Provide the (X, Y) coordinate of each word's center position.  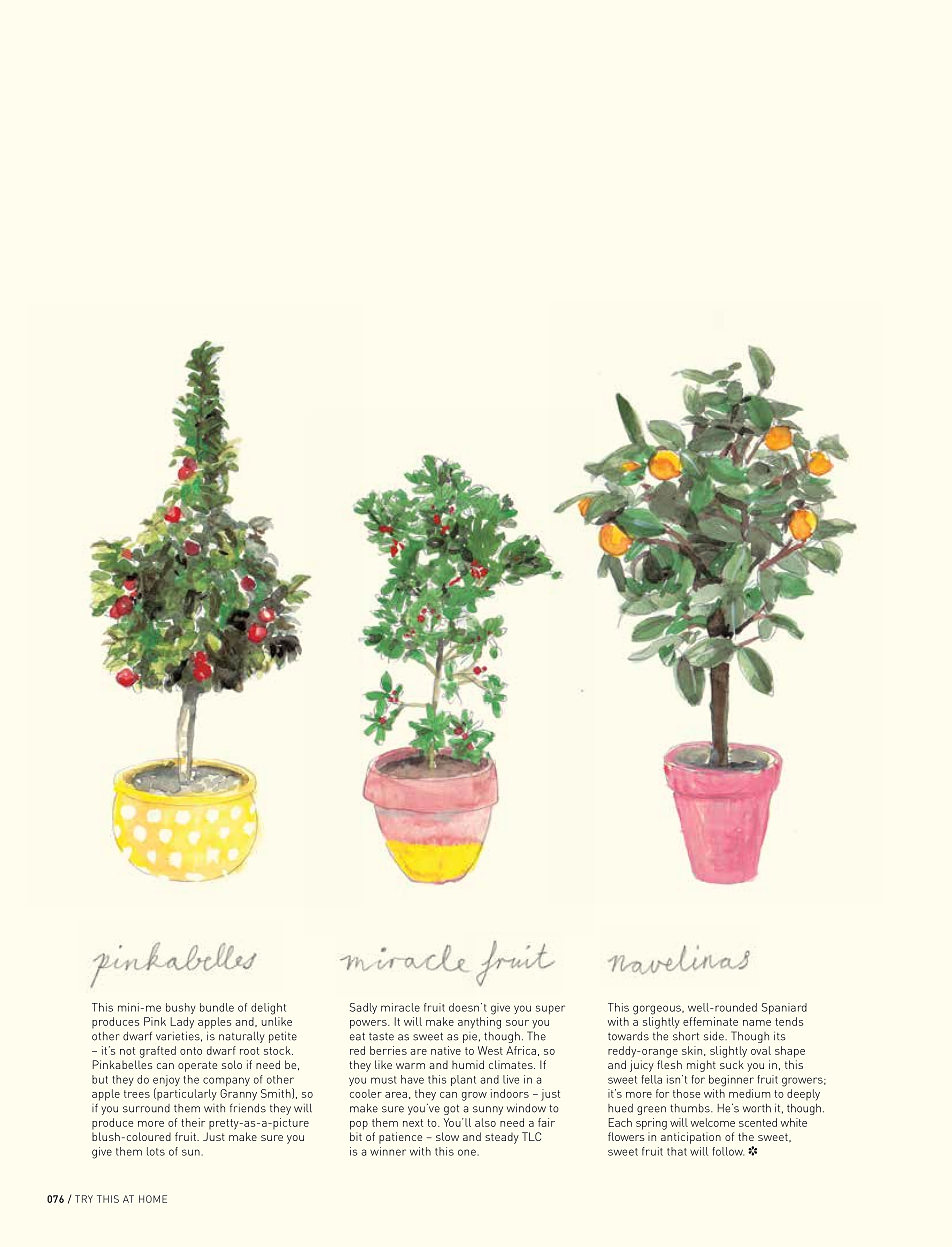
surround (146, 1108)
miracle (400, 1007)
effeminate (710, 1021)
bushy (181, 1008)
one (467, 1152)
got (451, 1109)
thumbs (691, 1108)
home (153, 1199)
